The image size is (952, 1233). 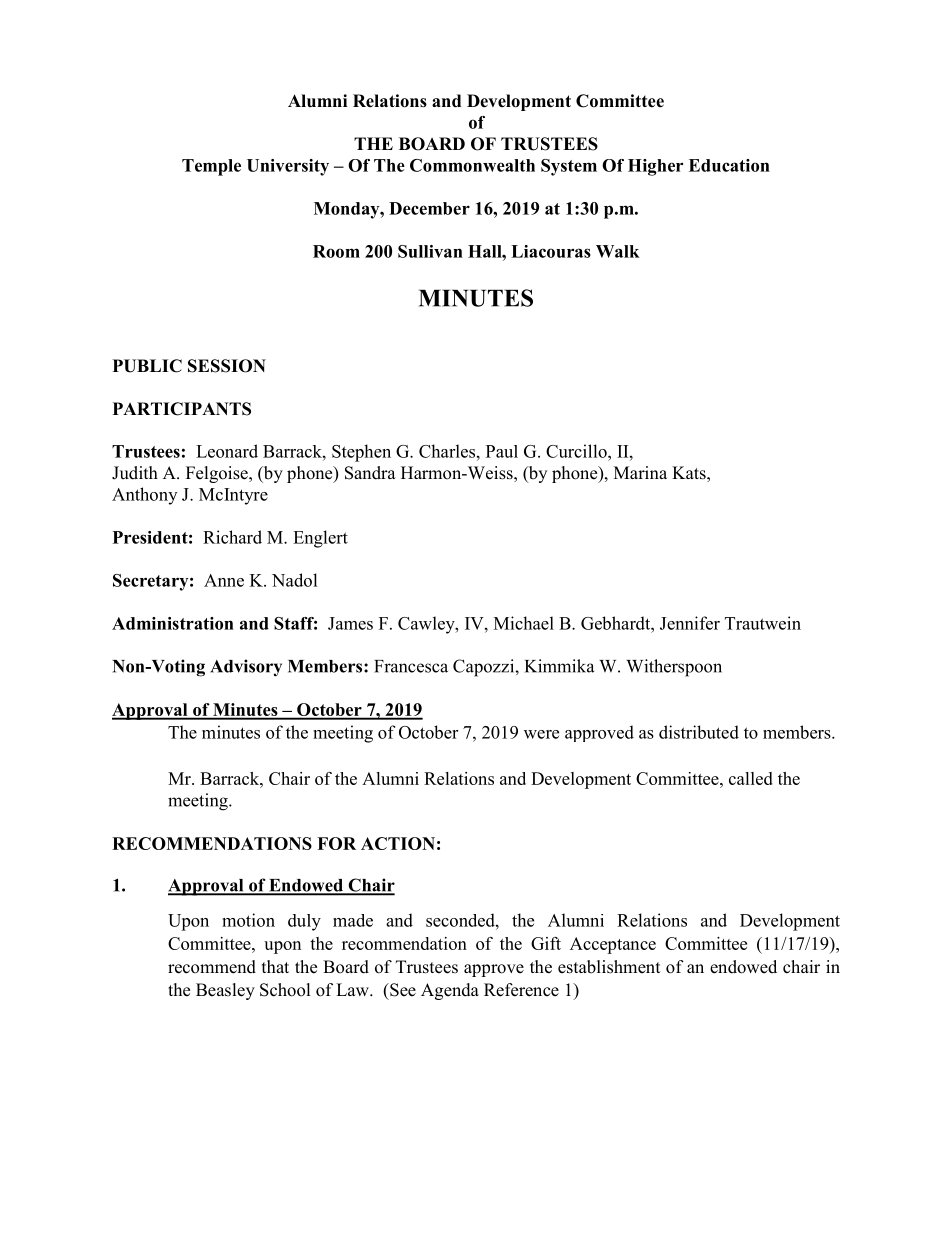 What do you see at coordinates (450, 991) in the document?
I see `Agenda` at bounding box center [450, 991].
